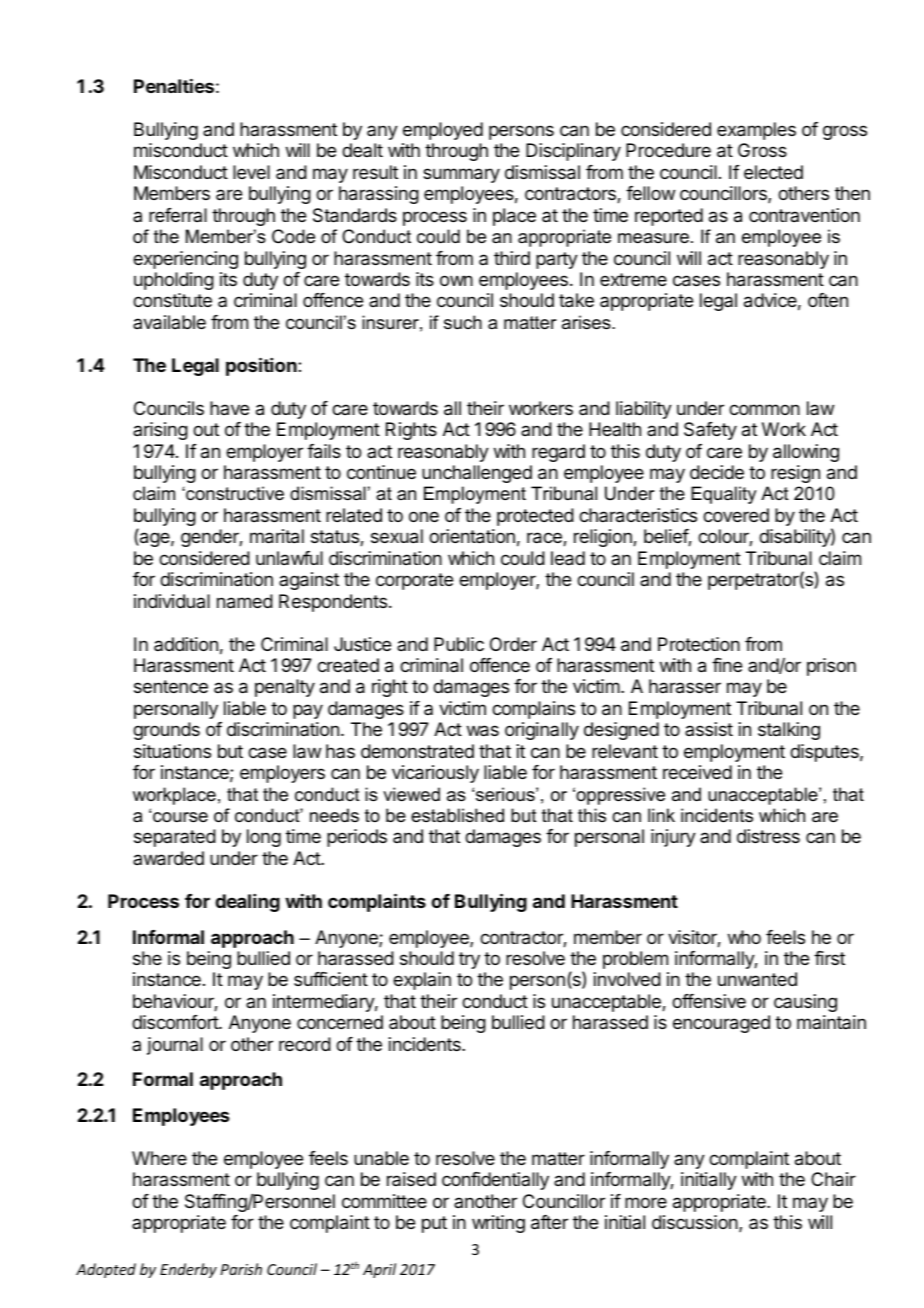 Image resolution: width=924 pixels, height=1308 pixels. Describe the element at coordinates (443, 131) in the image. I see `employed` at that location.
